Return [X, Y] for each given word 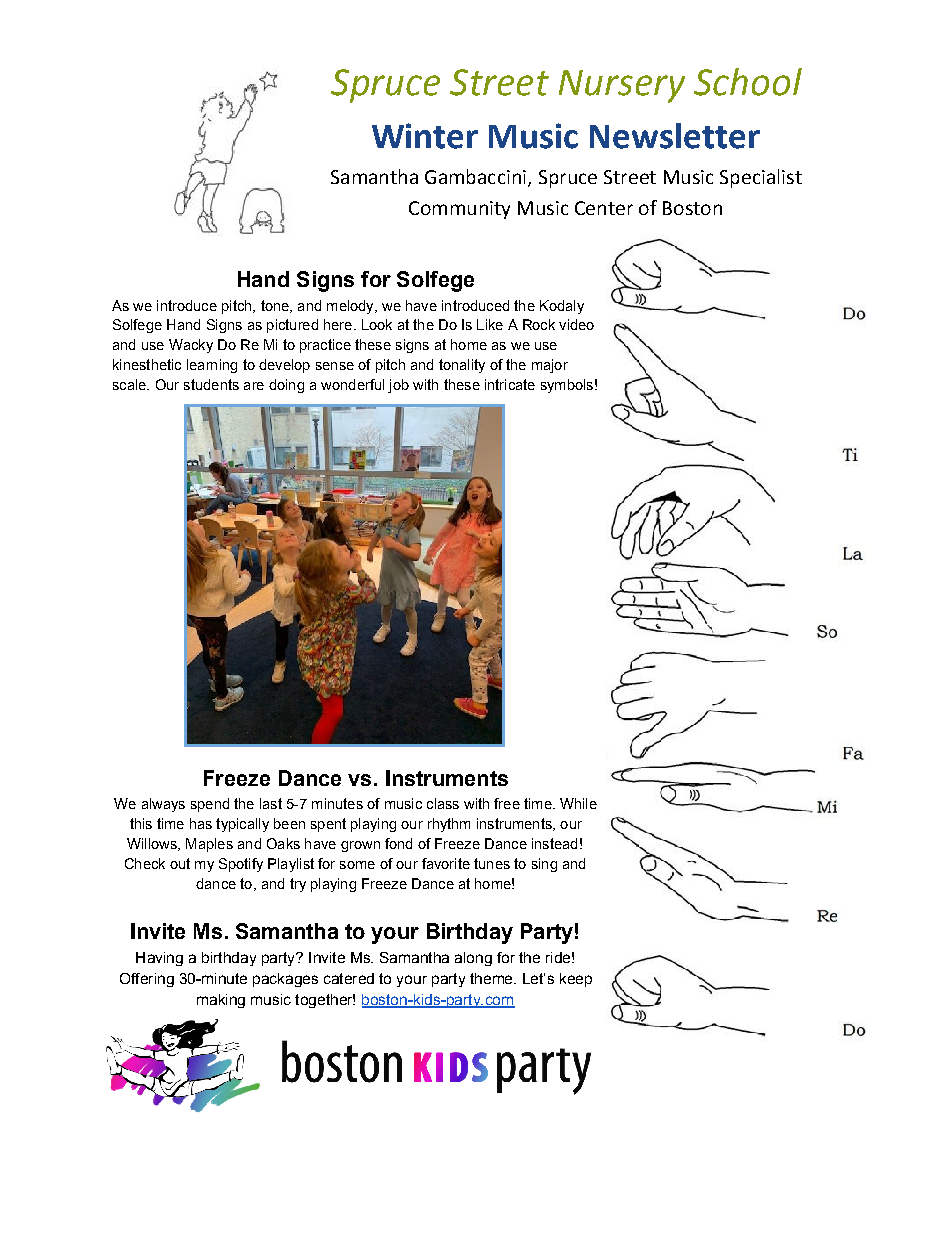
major [550, 366]
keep [576, 980]
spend [210, 805]
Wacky [191, 346]
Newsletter [675, 136]
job [398, 386]
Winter [425, 136]
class [443, 803]
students [211, 384]
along [473, 959]
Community [459, 210]
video [576, 324]
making [221, 1001]
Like [490, 324]
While [578, 803]
